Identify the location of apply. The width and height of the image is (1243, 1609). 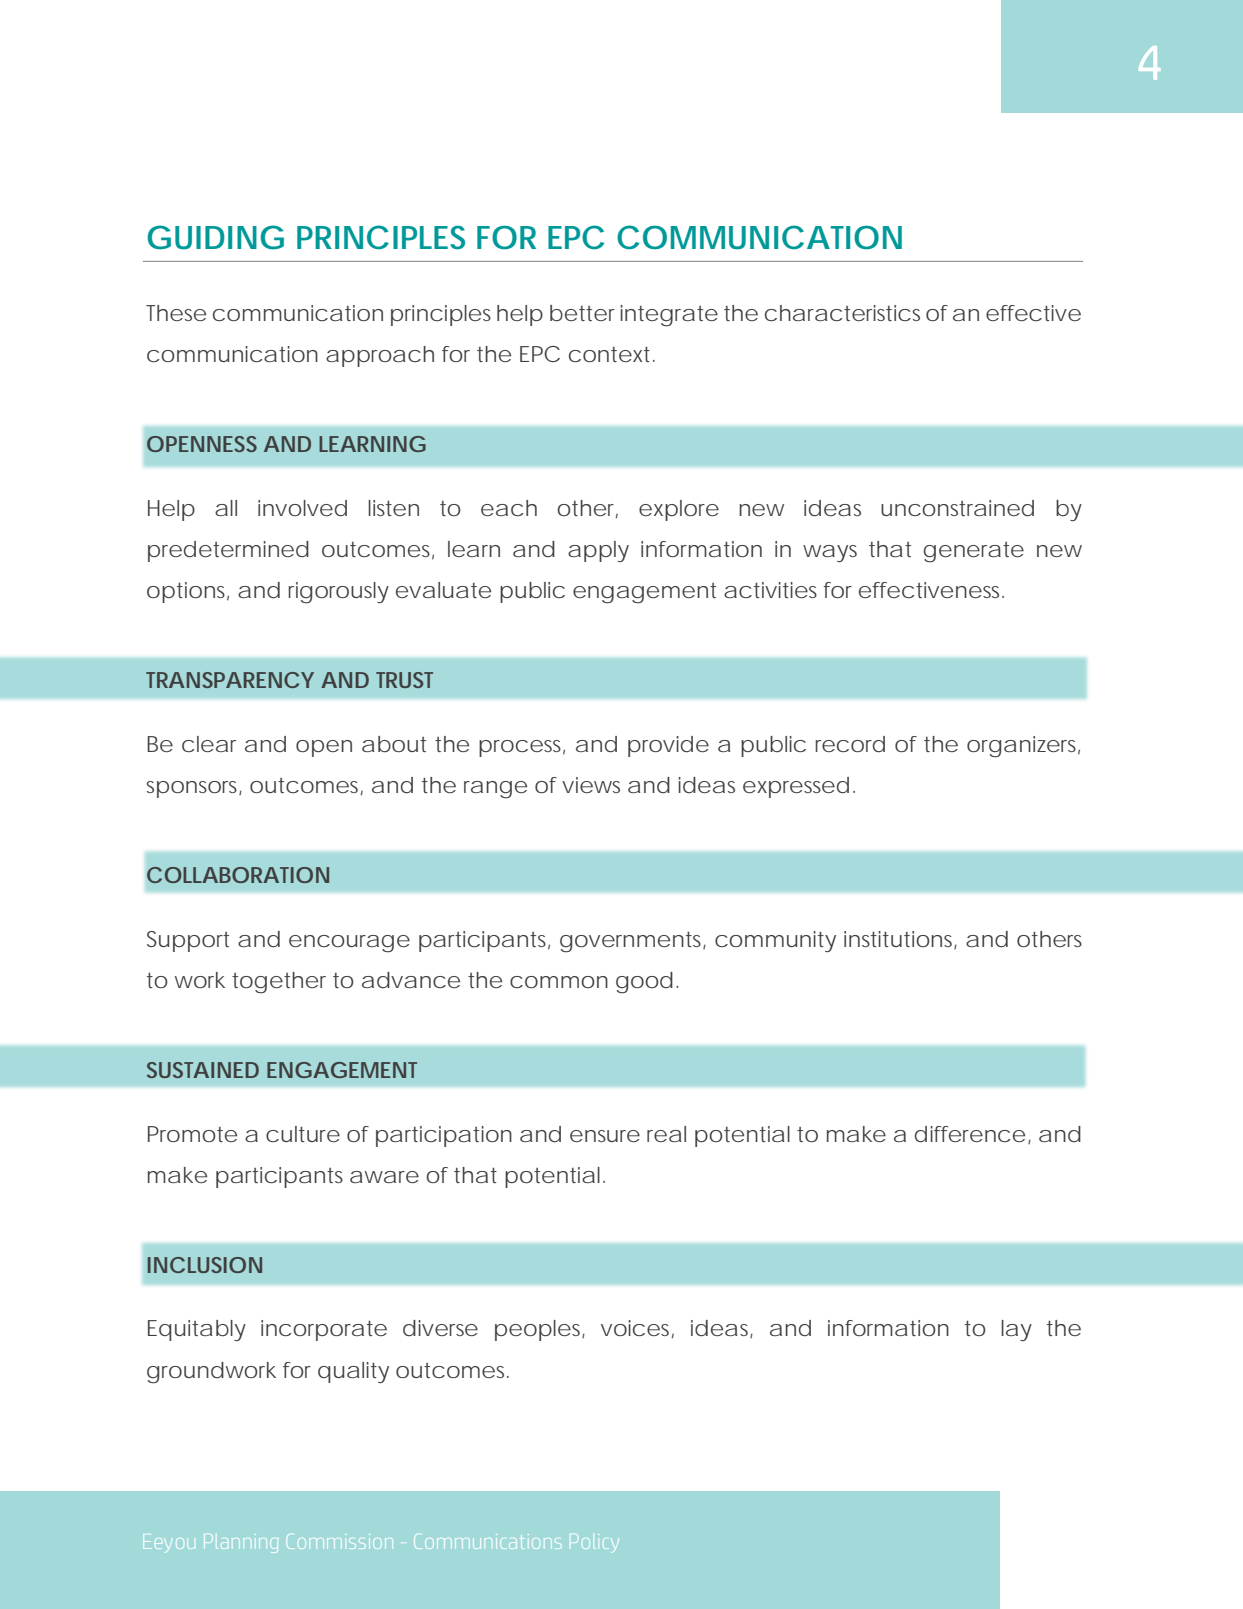
(598, 551).
